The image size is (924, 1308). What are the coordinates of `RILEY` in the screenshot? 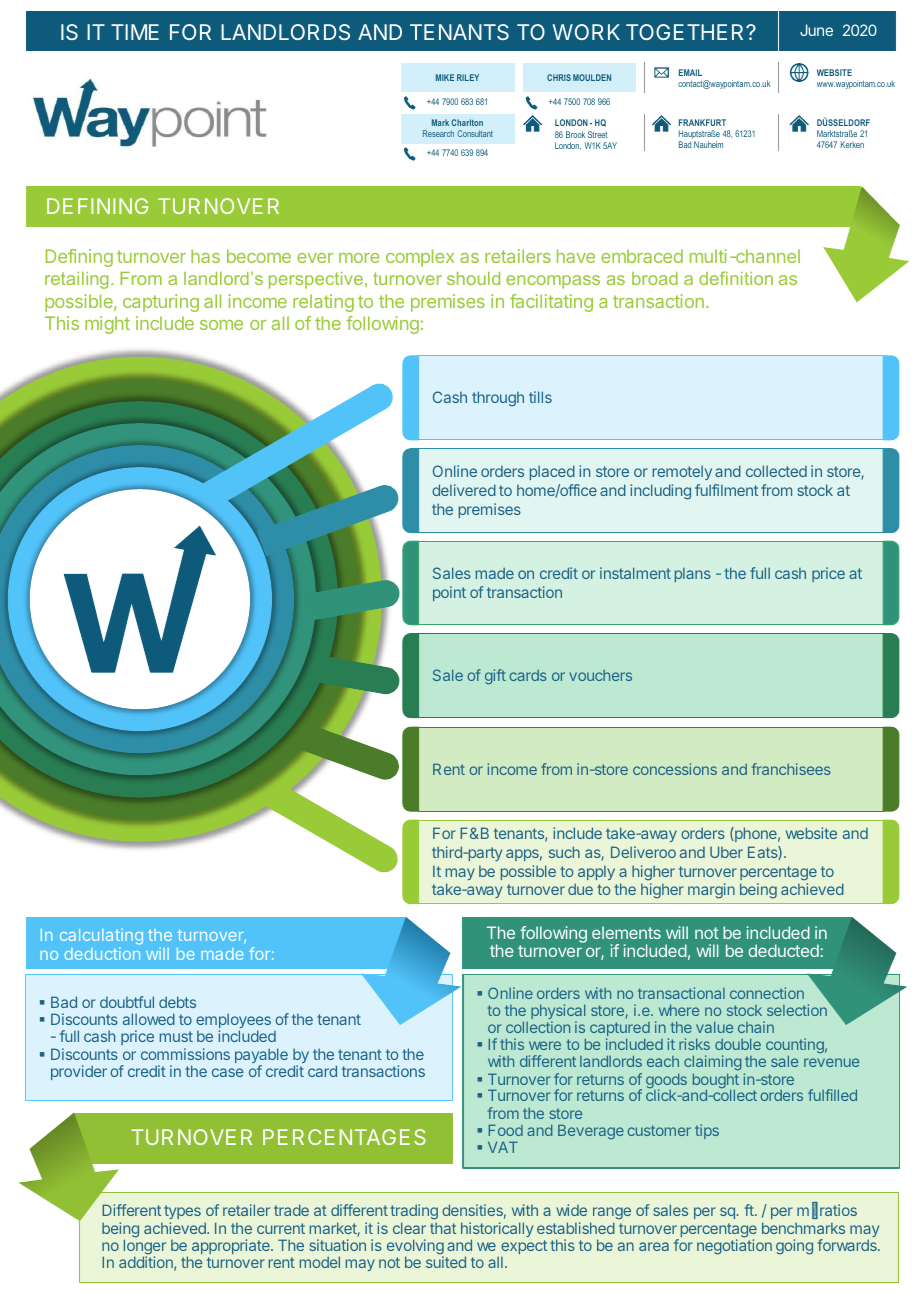 It's located at (468, 77).
